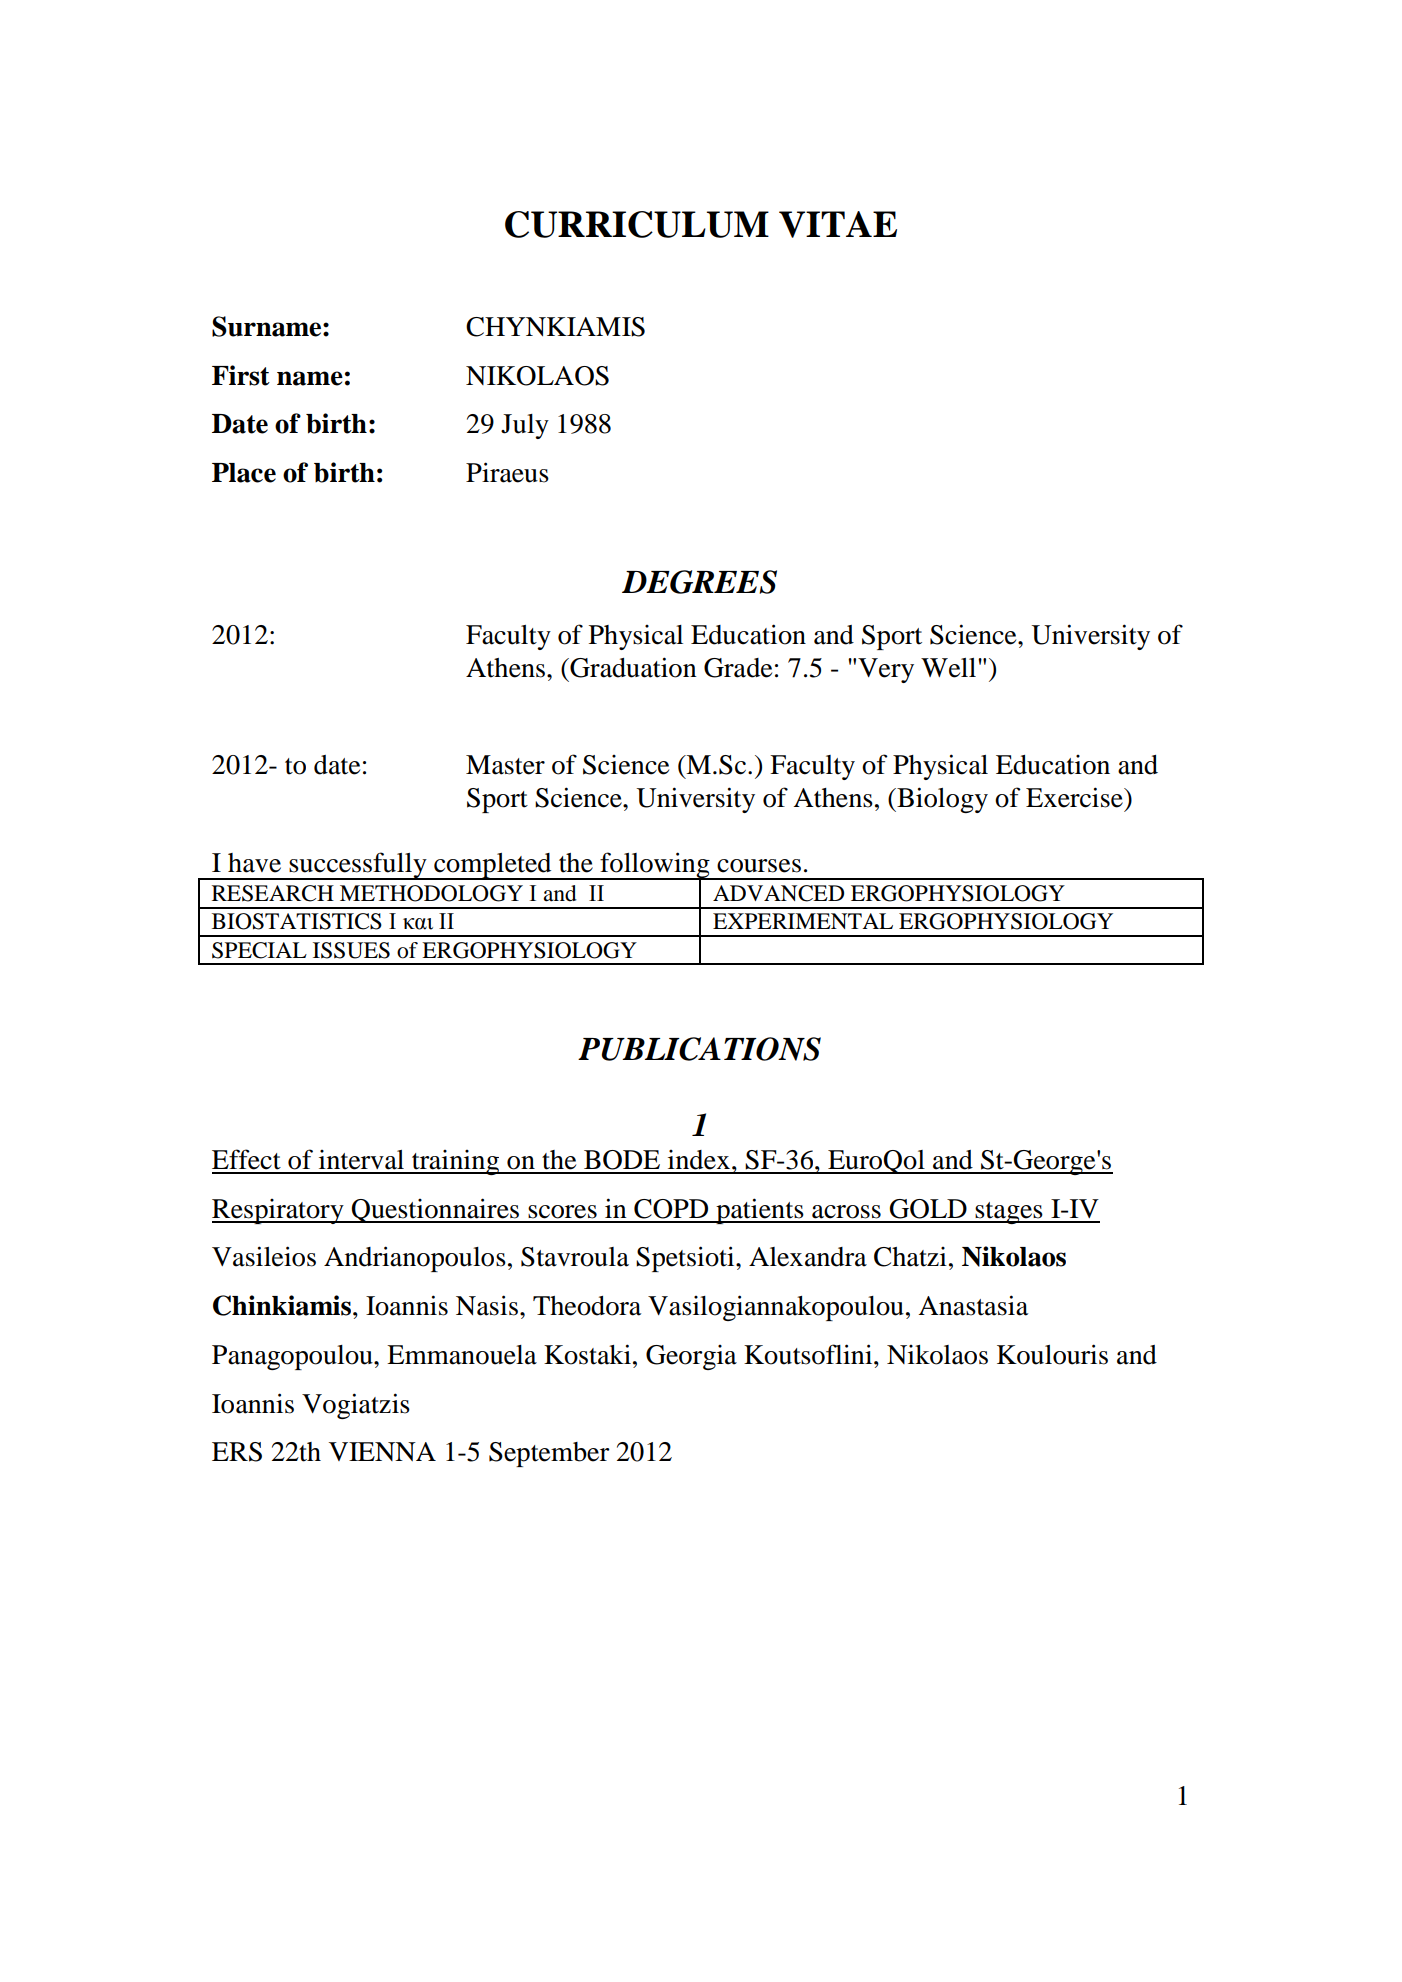 This image has width=1402, height=1982. Describe the element at coordinates (838, 224) in the image. I see `VITAE` at that location.
